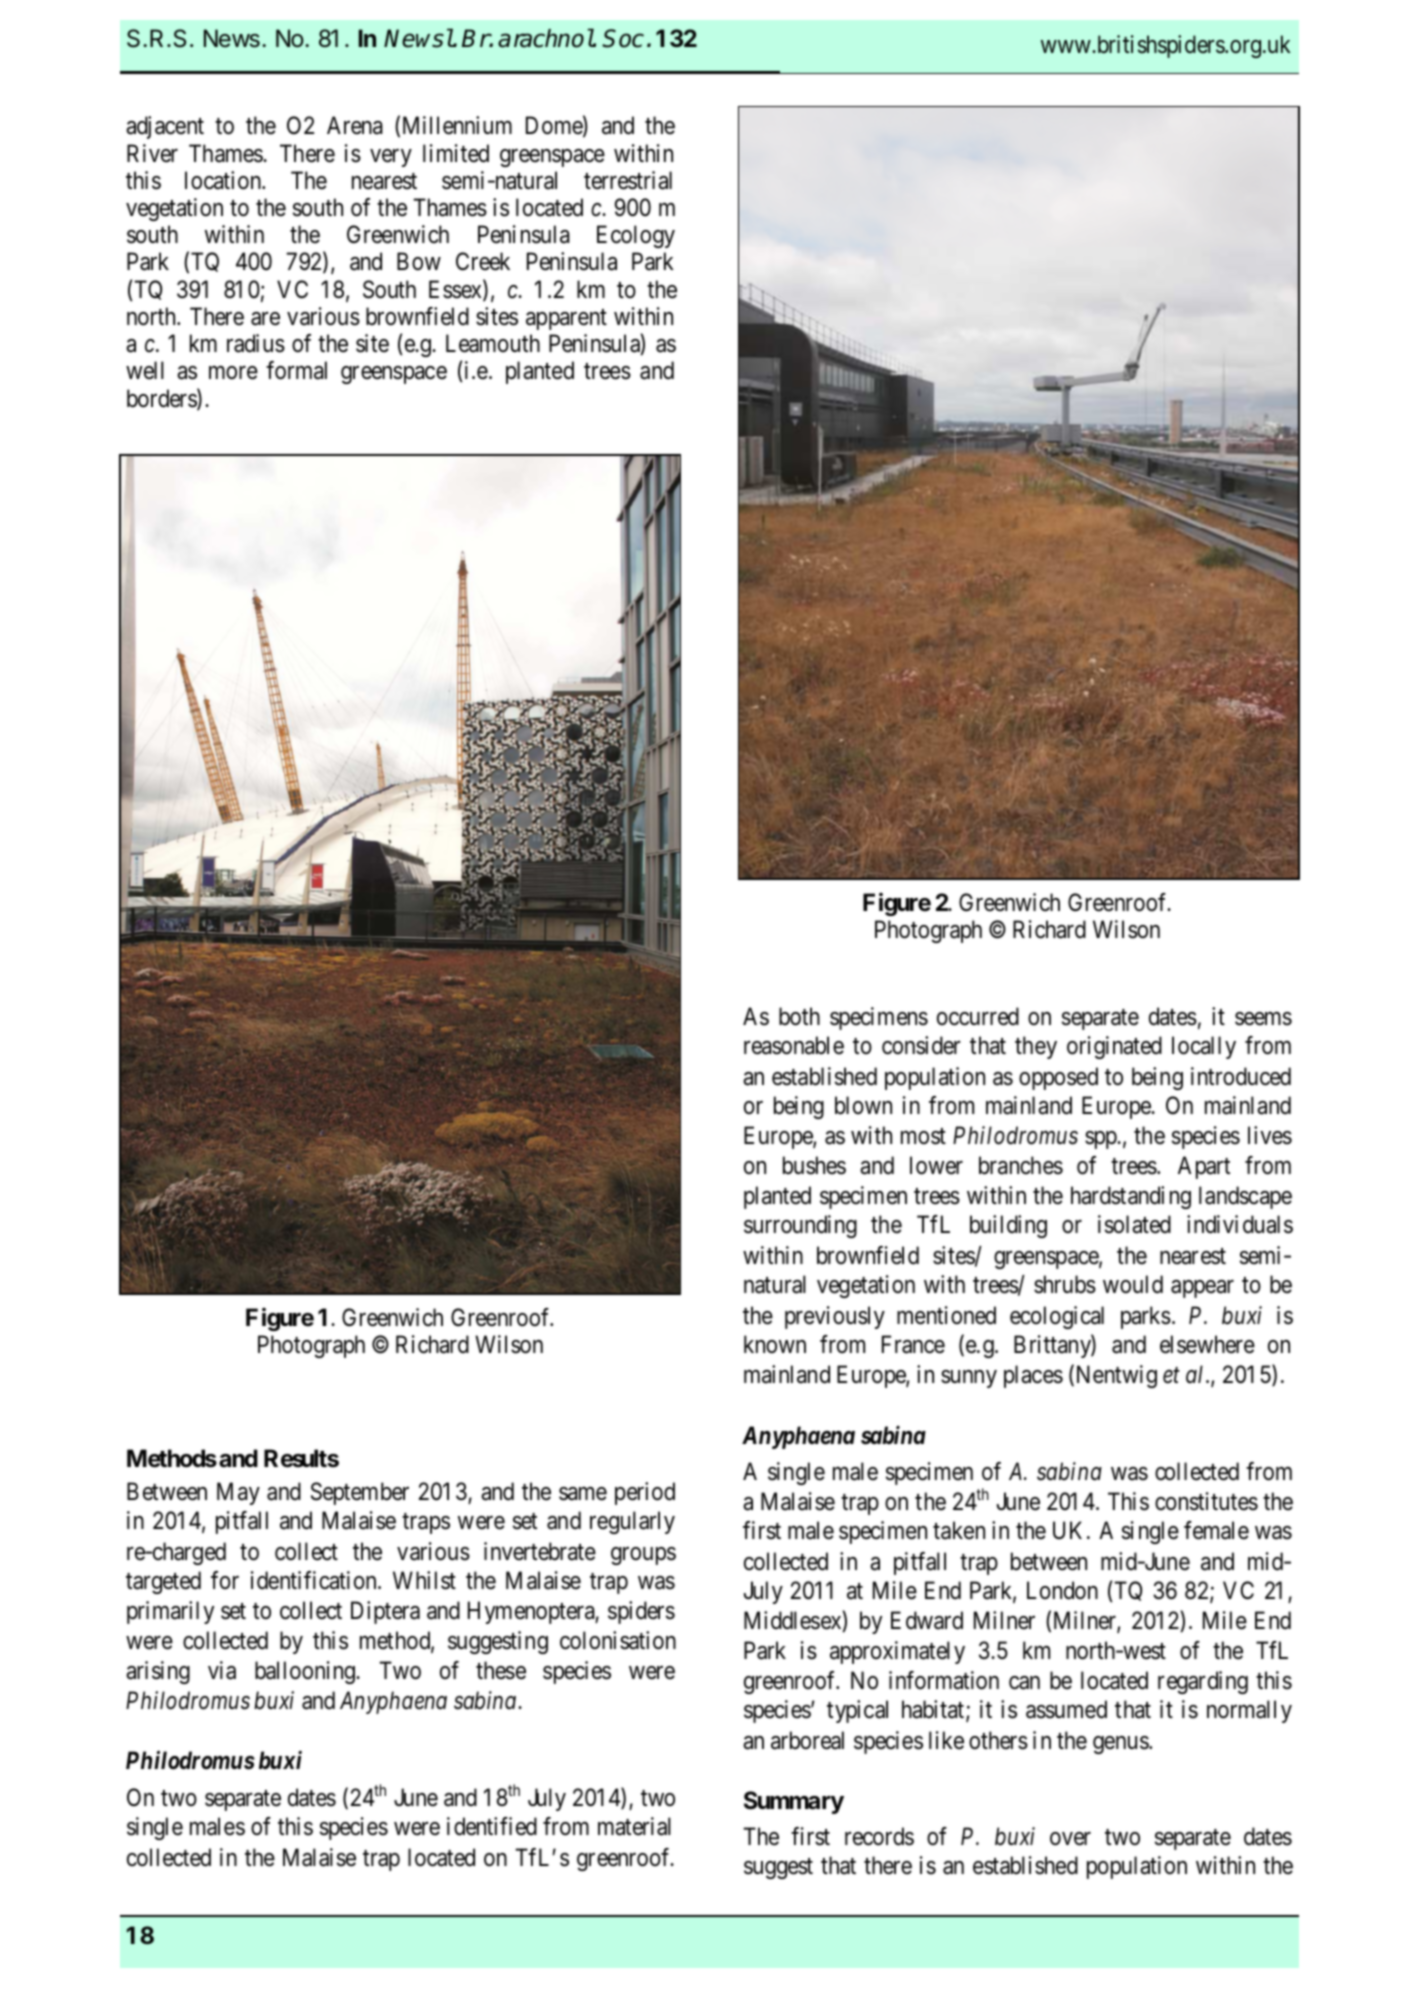 The image size is (1406, 1989). Describe the element at coordinates (636, 236) in the document. I see `Ecology` at that location.
